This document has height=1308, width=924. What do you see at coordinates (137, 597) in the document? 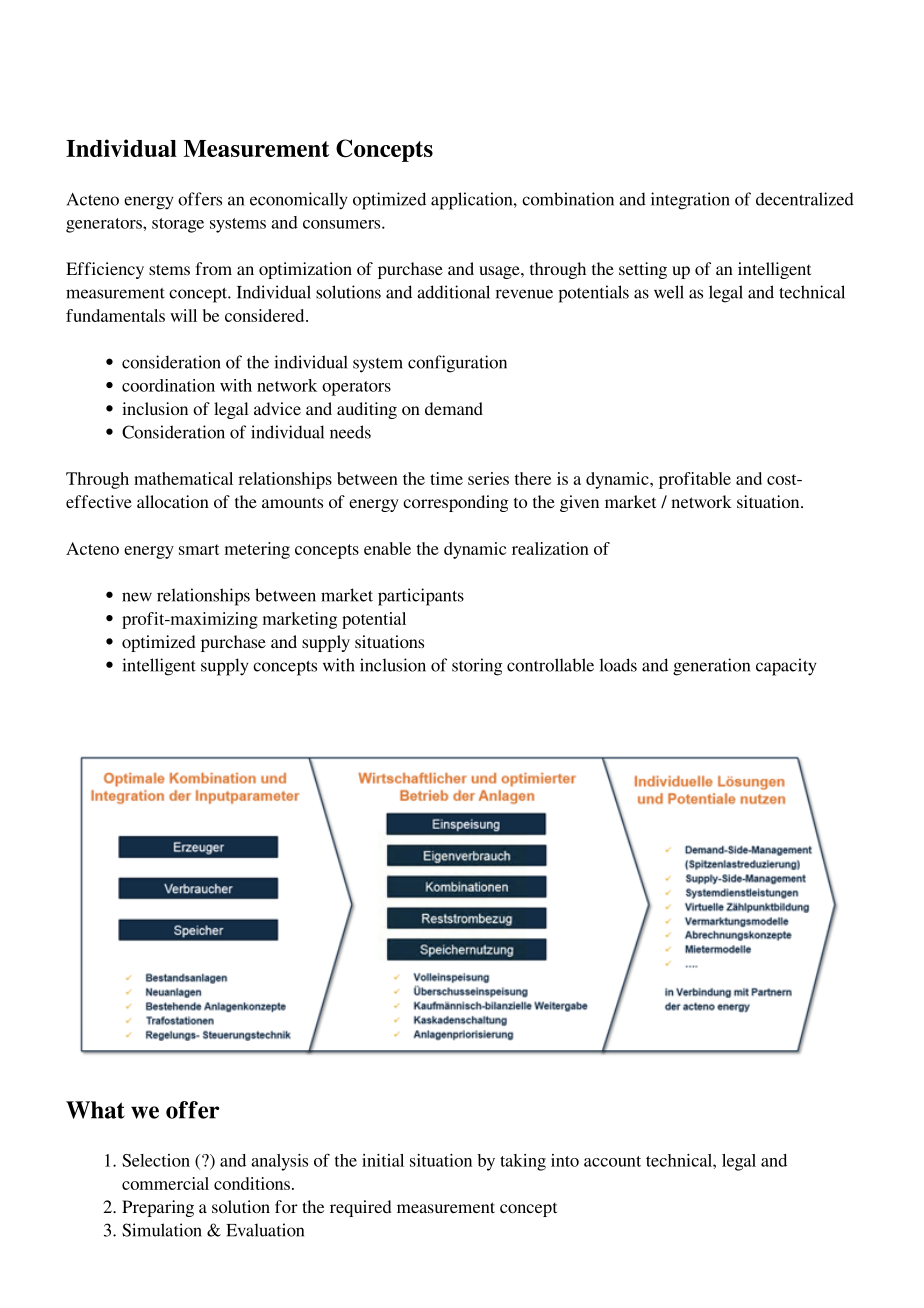
I see `new` at bounding box center [137, 597].
